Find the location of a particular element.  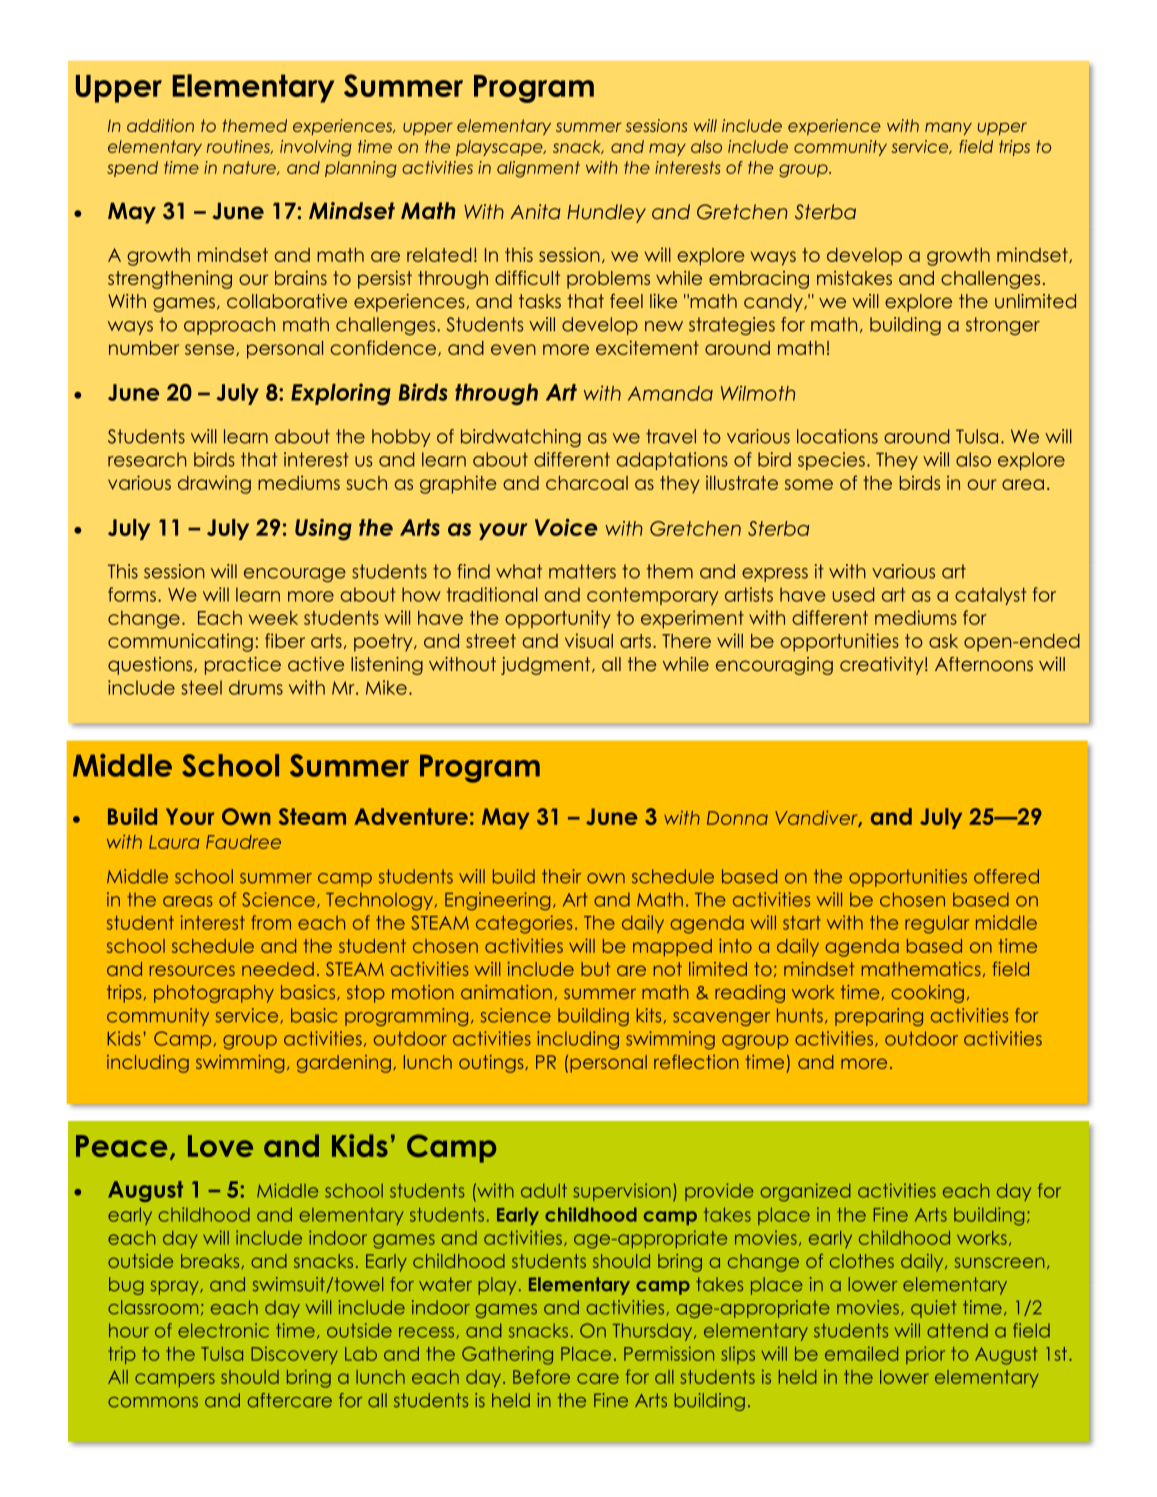

resources is located at coordinates (192, 970).
